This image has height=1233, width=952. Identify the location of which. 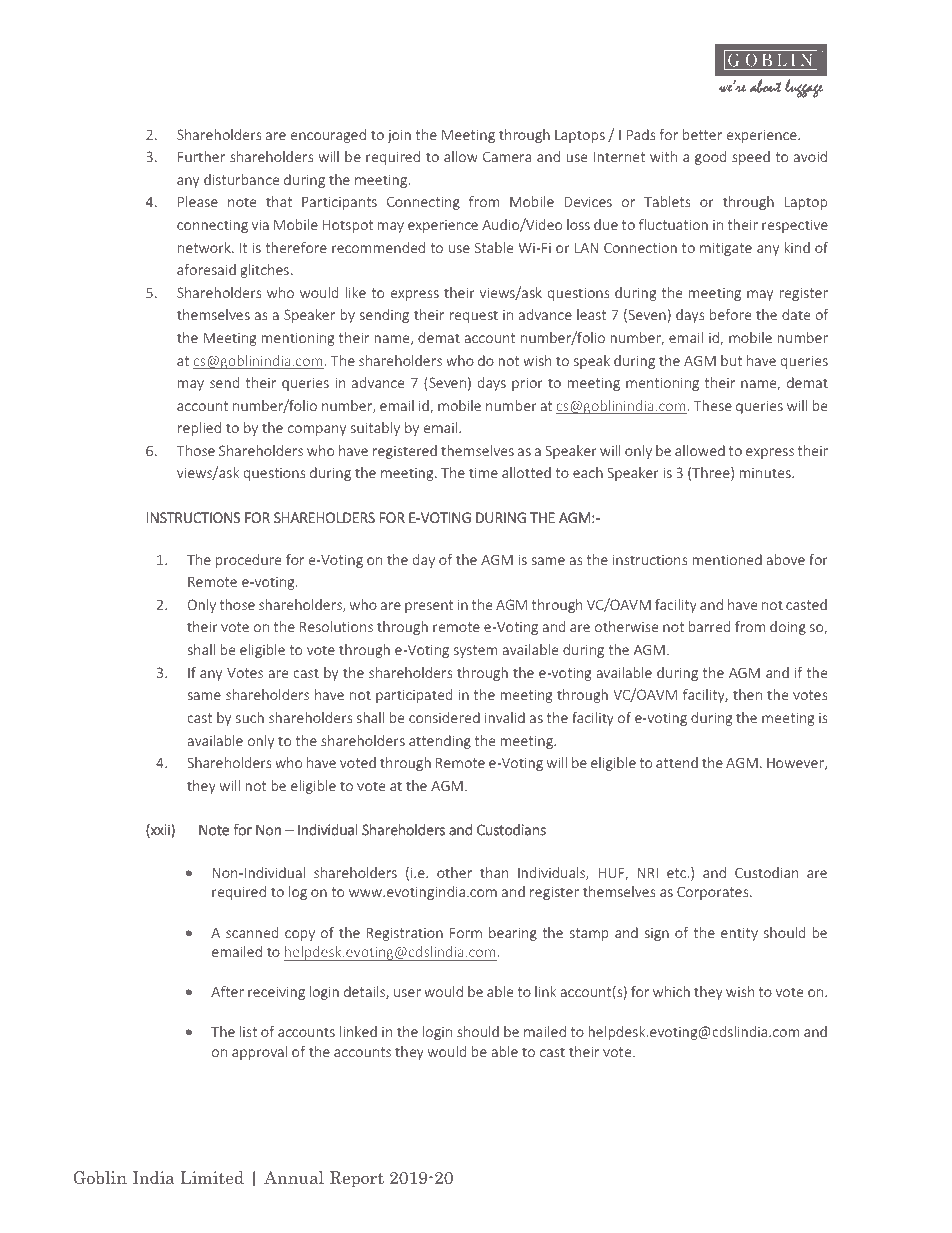
(671, 991).
